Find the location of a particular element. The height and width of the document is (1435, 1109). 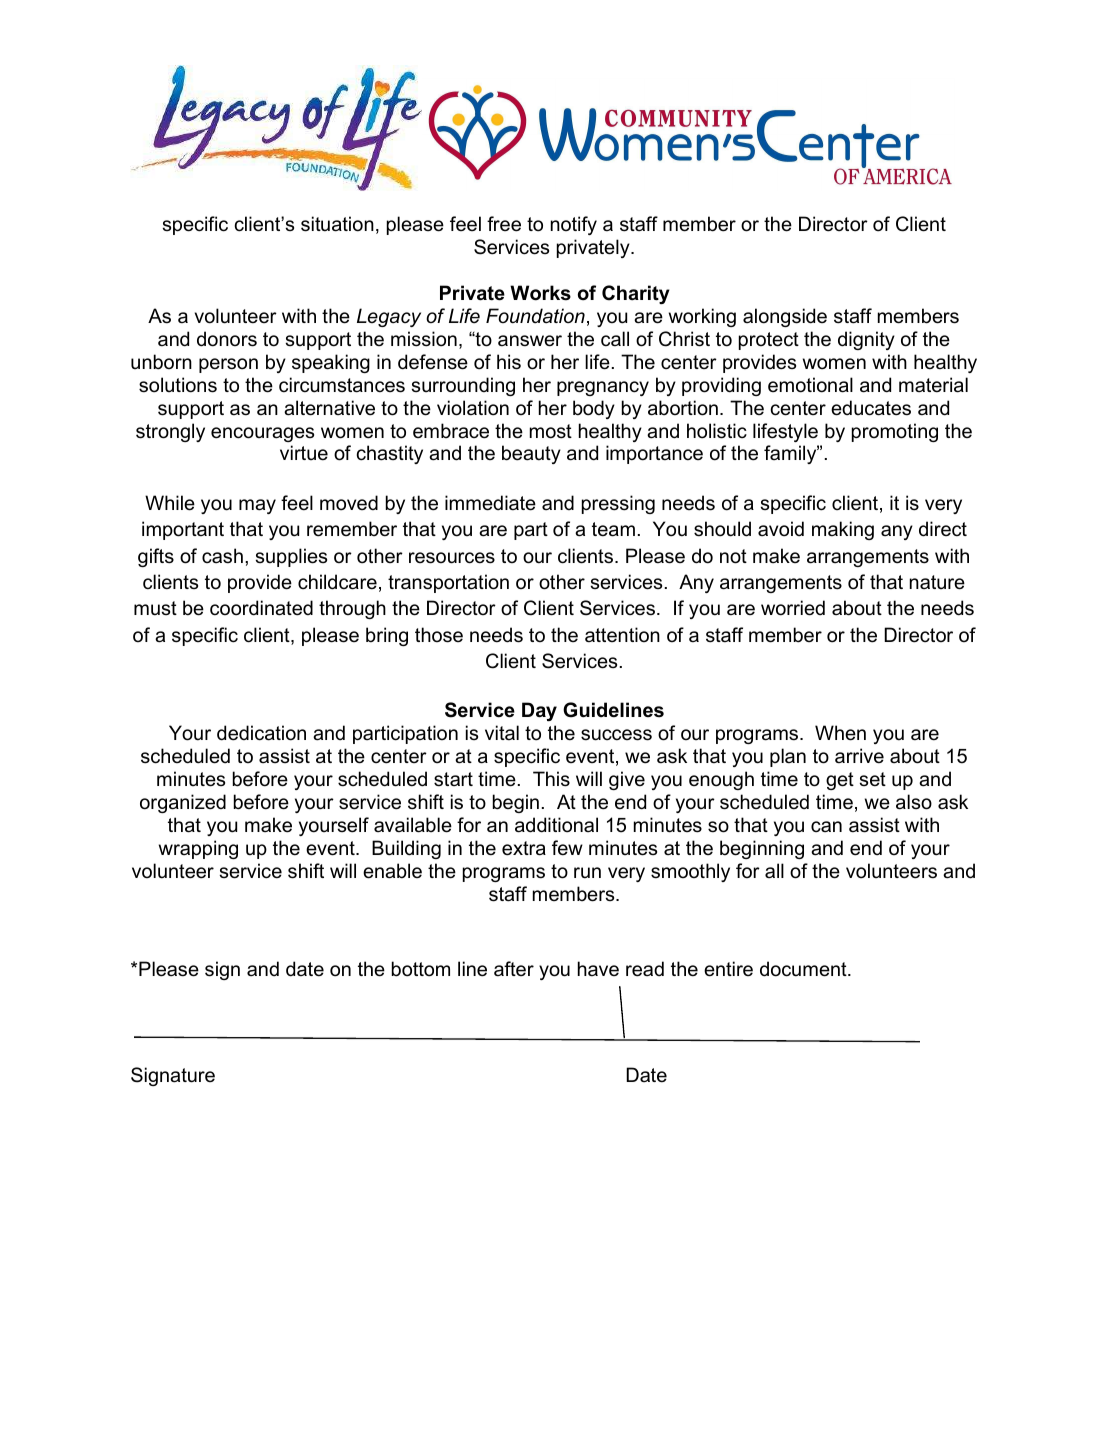

transportation is located at coordinates (448, 583).
